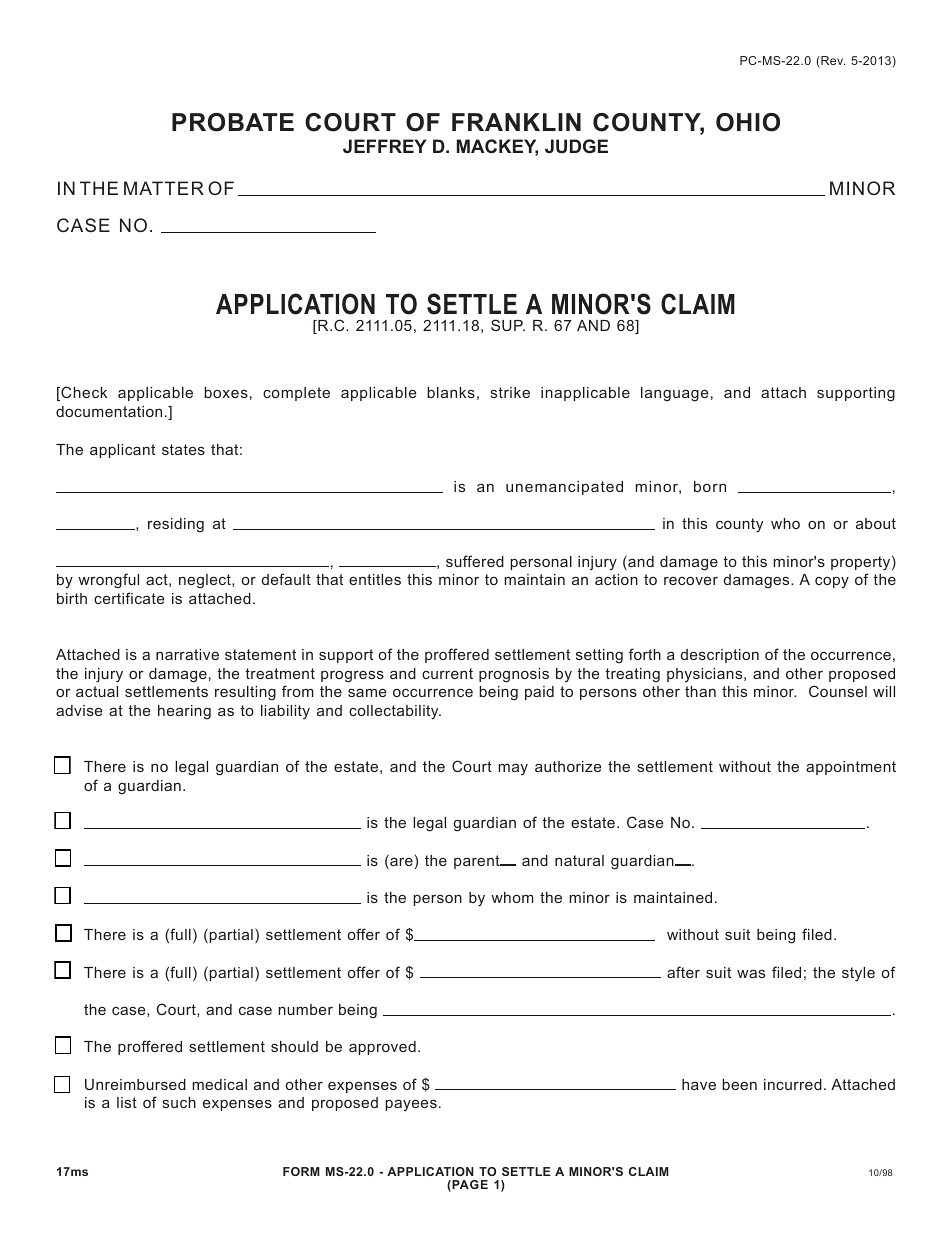 This document has height=1233, width=952. Describe the element at coordinates (233, 122) in the document. I see `PROBATE` at that location.
